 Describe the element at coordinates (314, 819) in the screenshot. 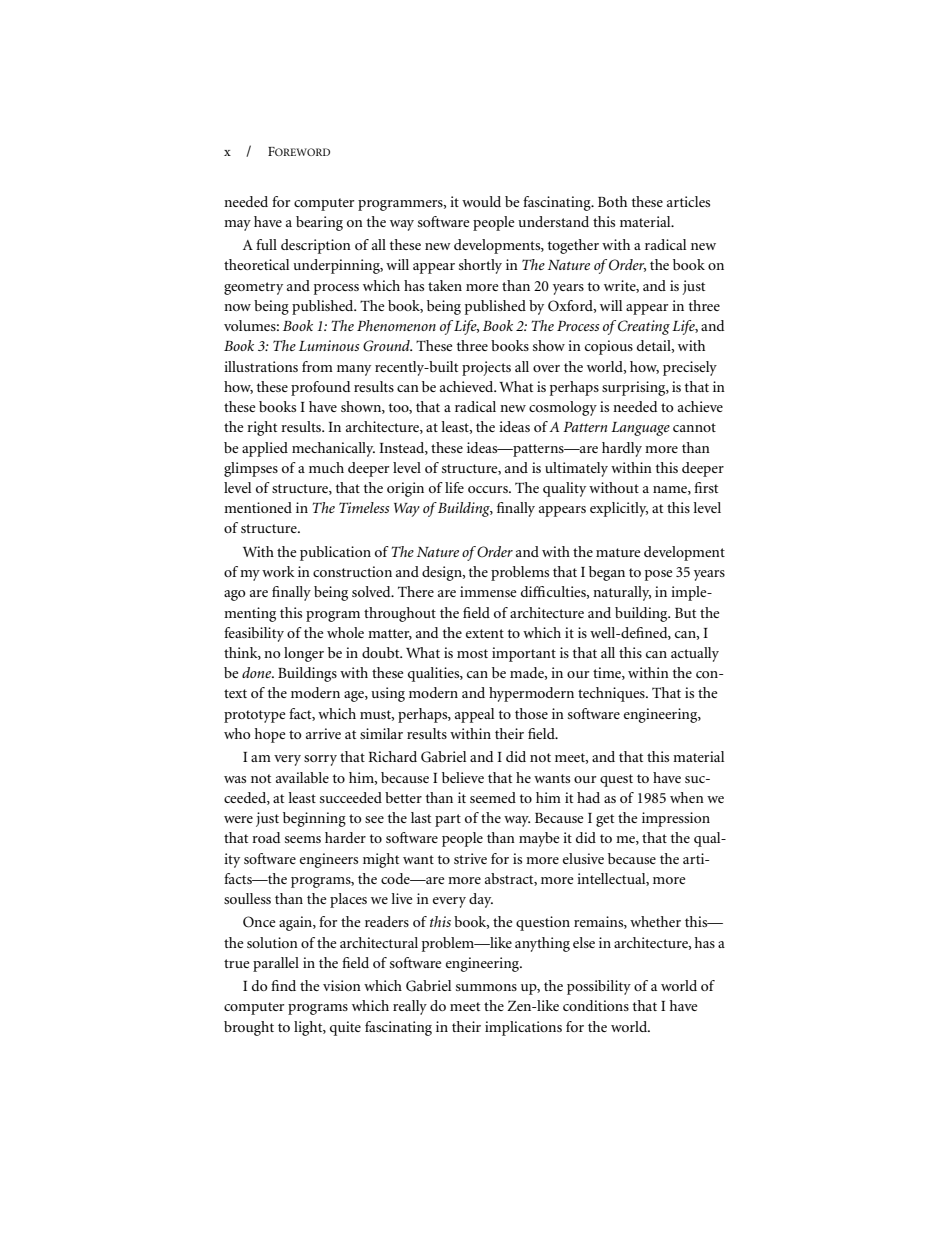

I see `beginning` at that location.
